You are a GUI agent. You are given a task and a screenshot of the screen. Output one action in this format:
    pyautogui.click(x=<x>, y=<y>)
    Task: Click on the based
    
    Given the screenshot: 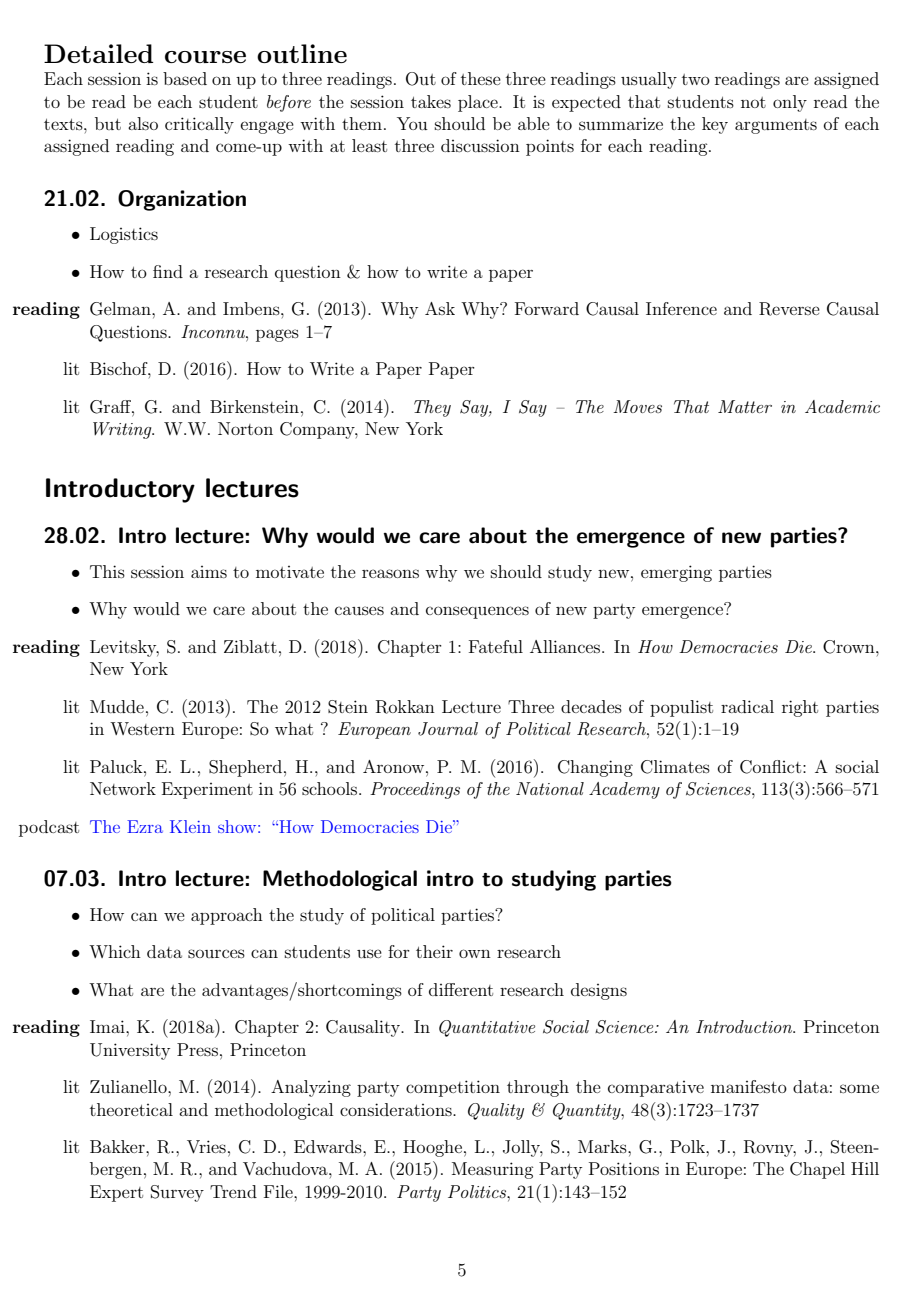 What is the action you would take?
    pyautogui.click(x=185, y=78)
